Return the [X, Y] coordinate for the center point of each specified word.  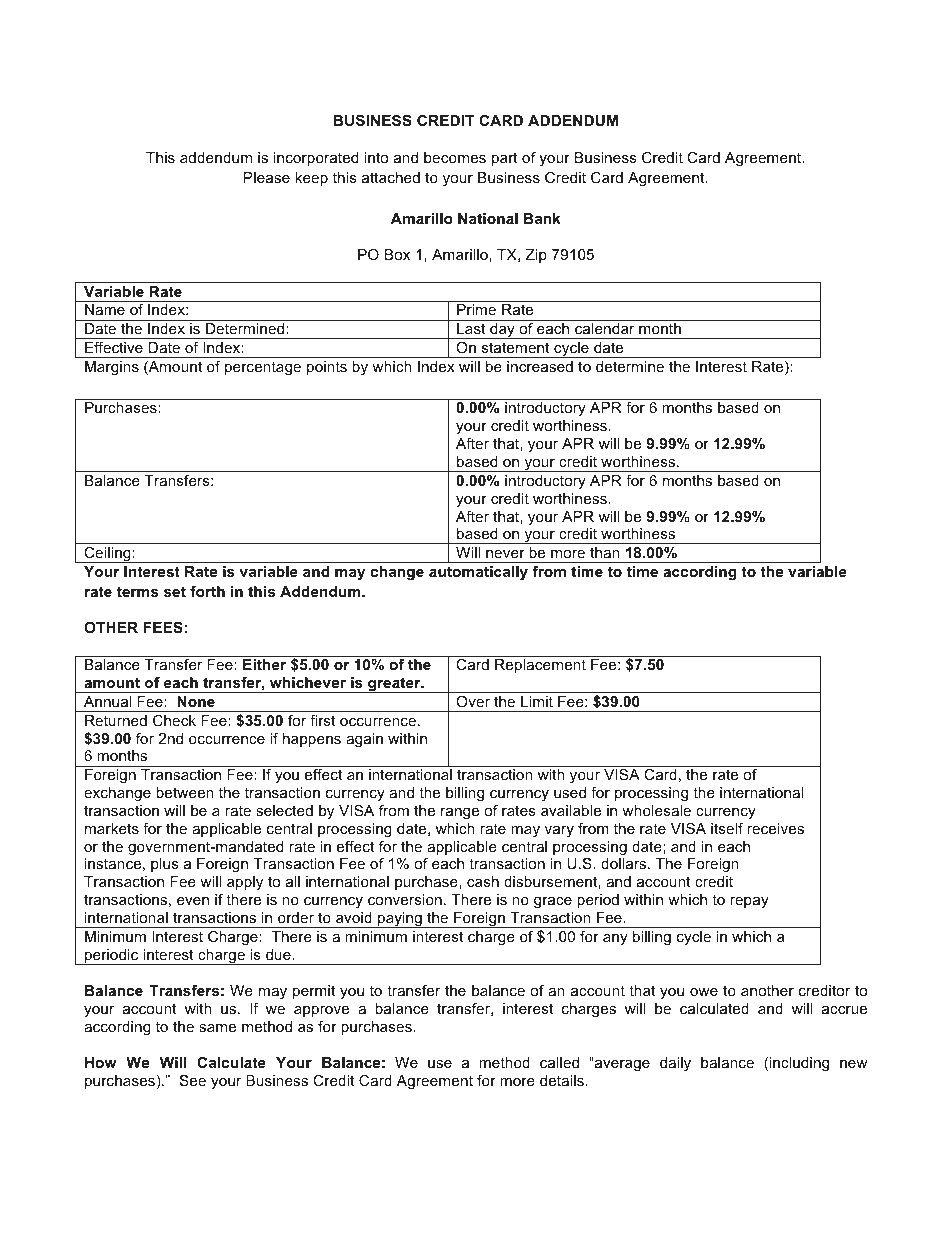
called [559, 1062]
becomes [455, 157]
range [460, 814]
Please [267, 177]
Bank [542, 218]
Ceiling [107, 555]
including [799, 1064]
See [193, 1080]
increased [540, 366]
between [185, 792]
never [505, 554]
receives [775, 828]
